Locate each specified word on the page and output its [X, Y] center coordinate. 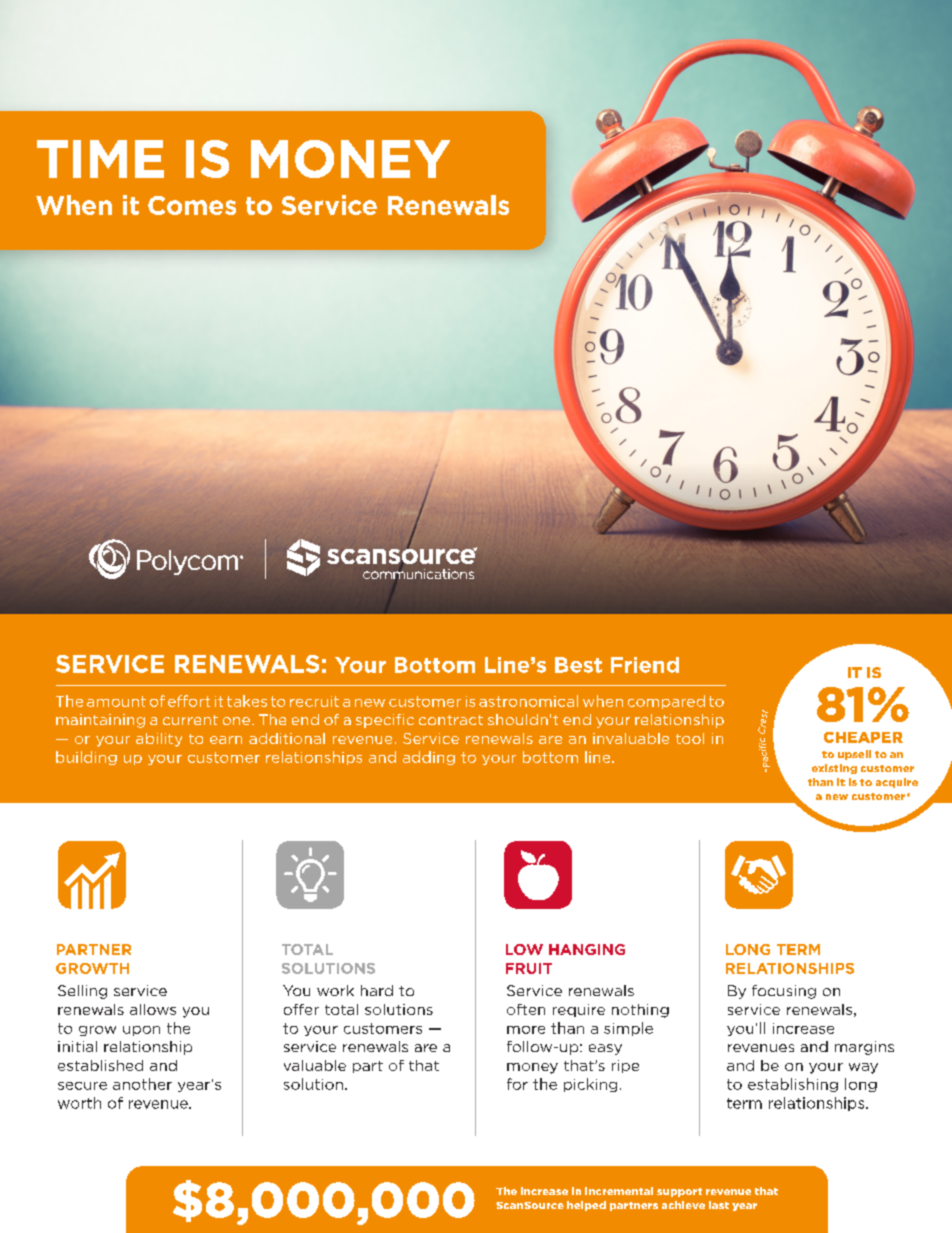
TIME [100, 159]
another [142, 1084]
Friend [645, 665]
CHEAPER [863, 737]
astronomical [528, 701]
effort [189, 701]
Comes [192, 205]
